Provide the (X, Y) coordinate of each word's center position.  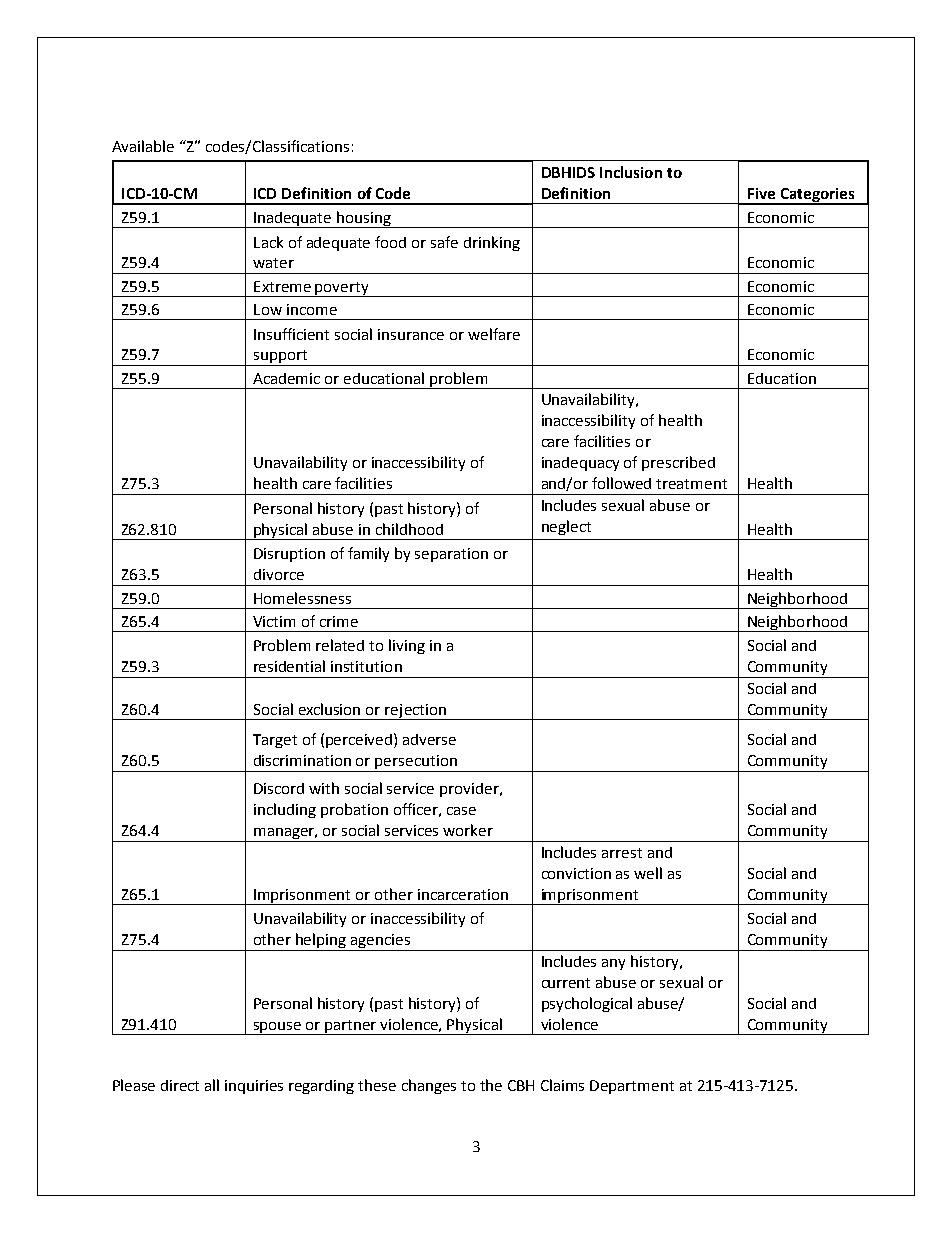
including (285, 810)
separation (451, 555)
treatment (691, 484)
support (281, 358)
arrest (622, 853)
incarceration (463, 894)
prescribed (678, 463)
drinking (492, 243)
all (212, 1085)
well (648, 873)
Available (143, 146)
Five (761, 193)
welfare (494, 334)
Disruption (289, 555)
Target (275, 741)
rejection (416, 712)
